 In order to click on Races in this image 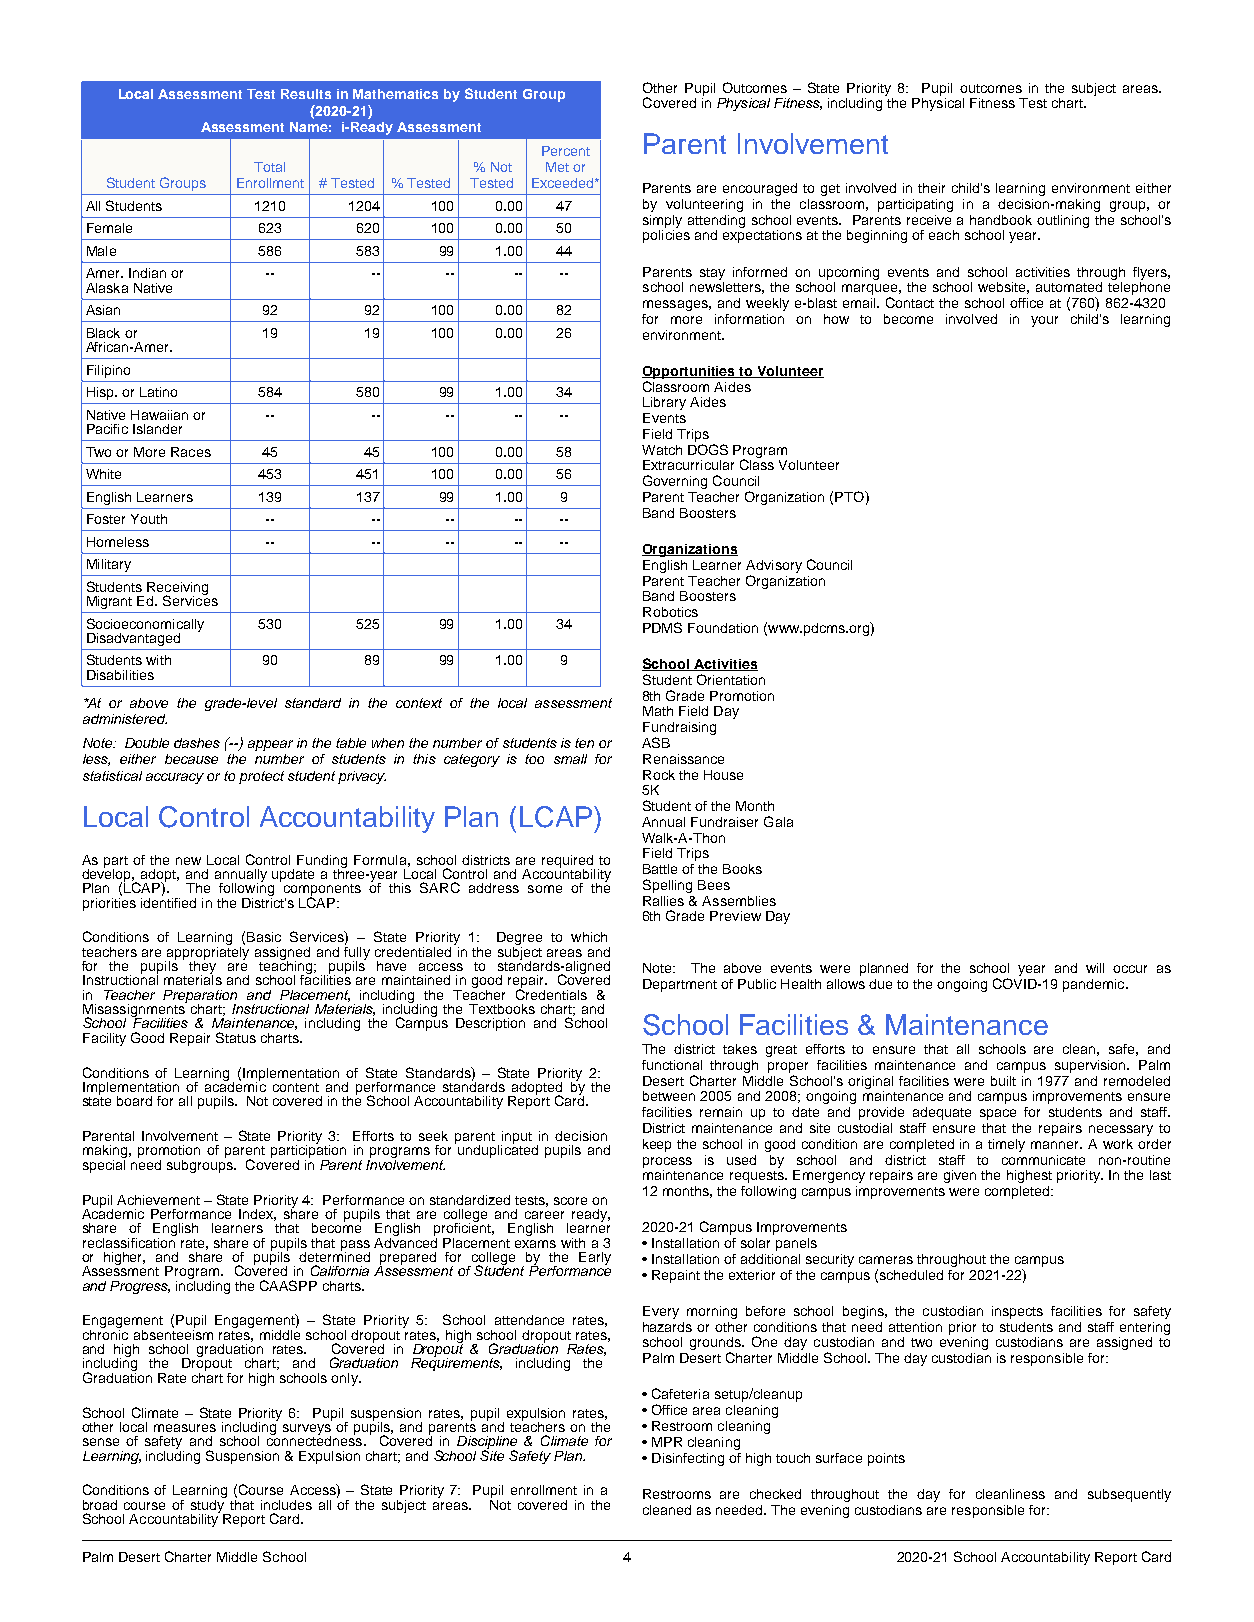, I will do `click(191, 452)`.
